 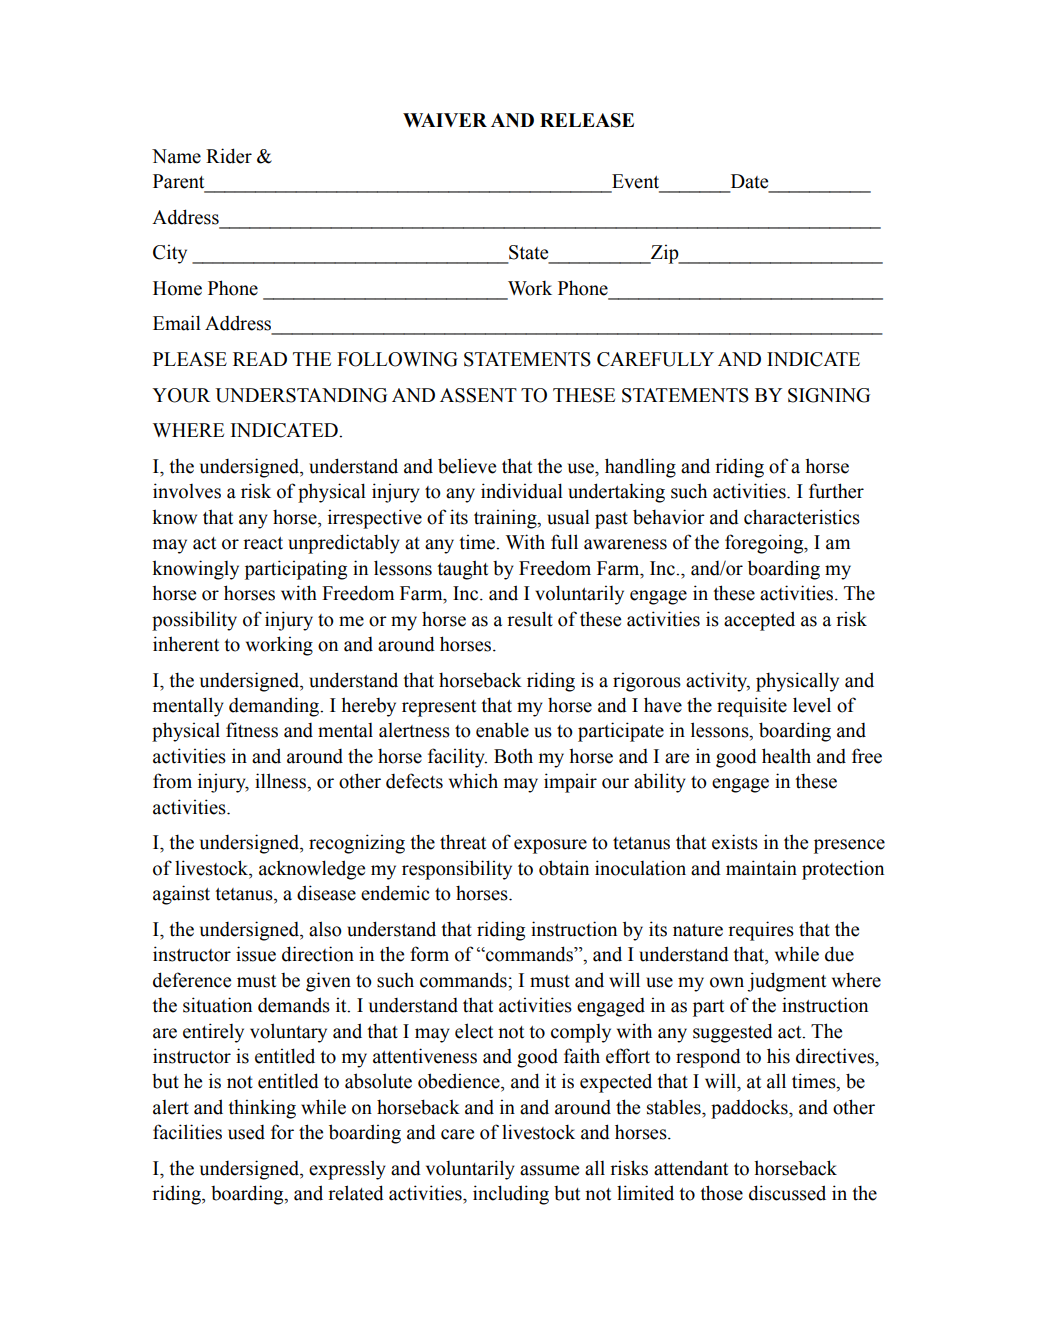 I want to click on exists, so click(x=735, y=842).
